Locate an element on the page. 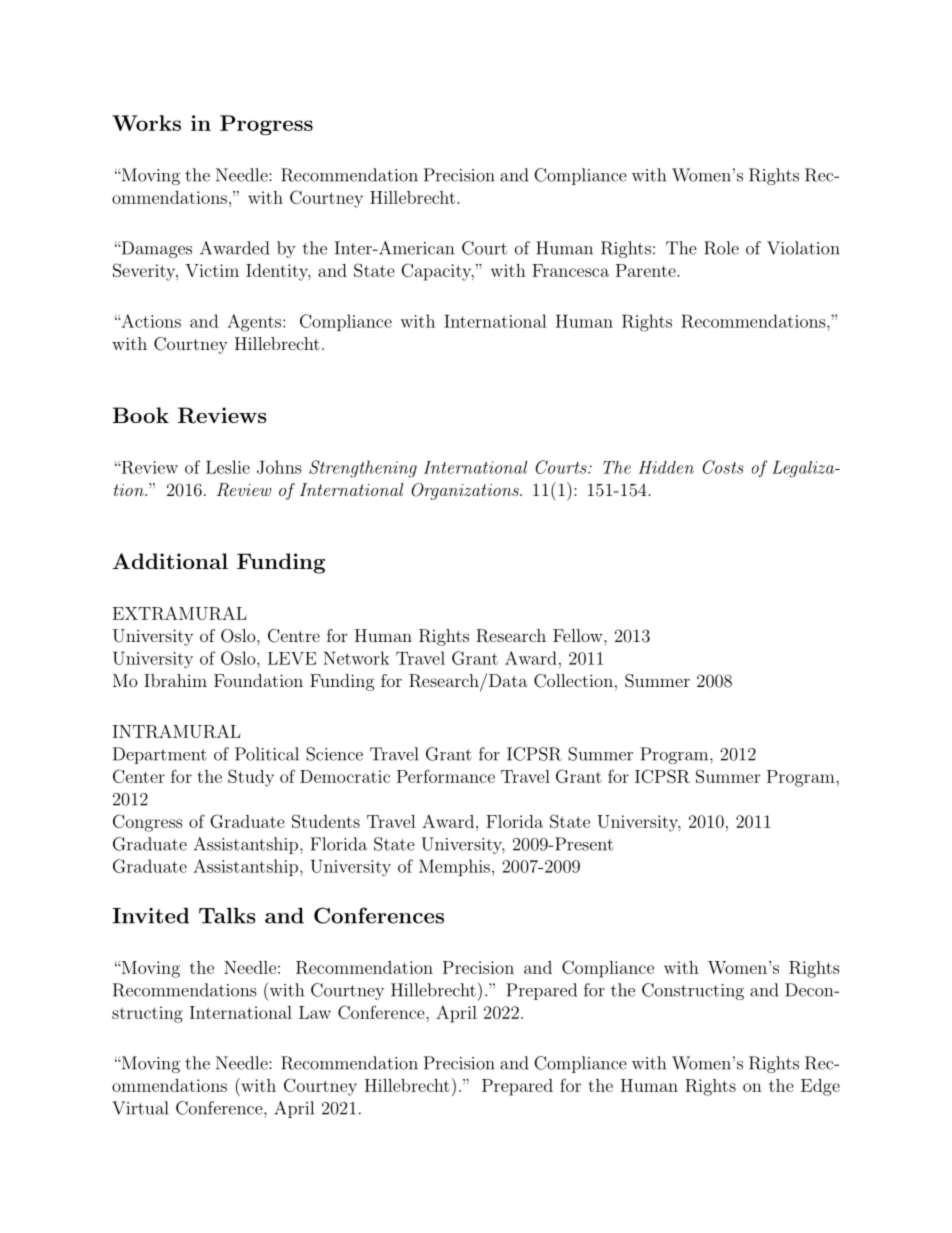  Study is located at coordinates (251, 778).
